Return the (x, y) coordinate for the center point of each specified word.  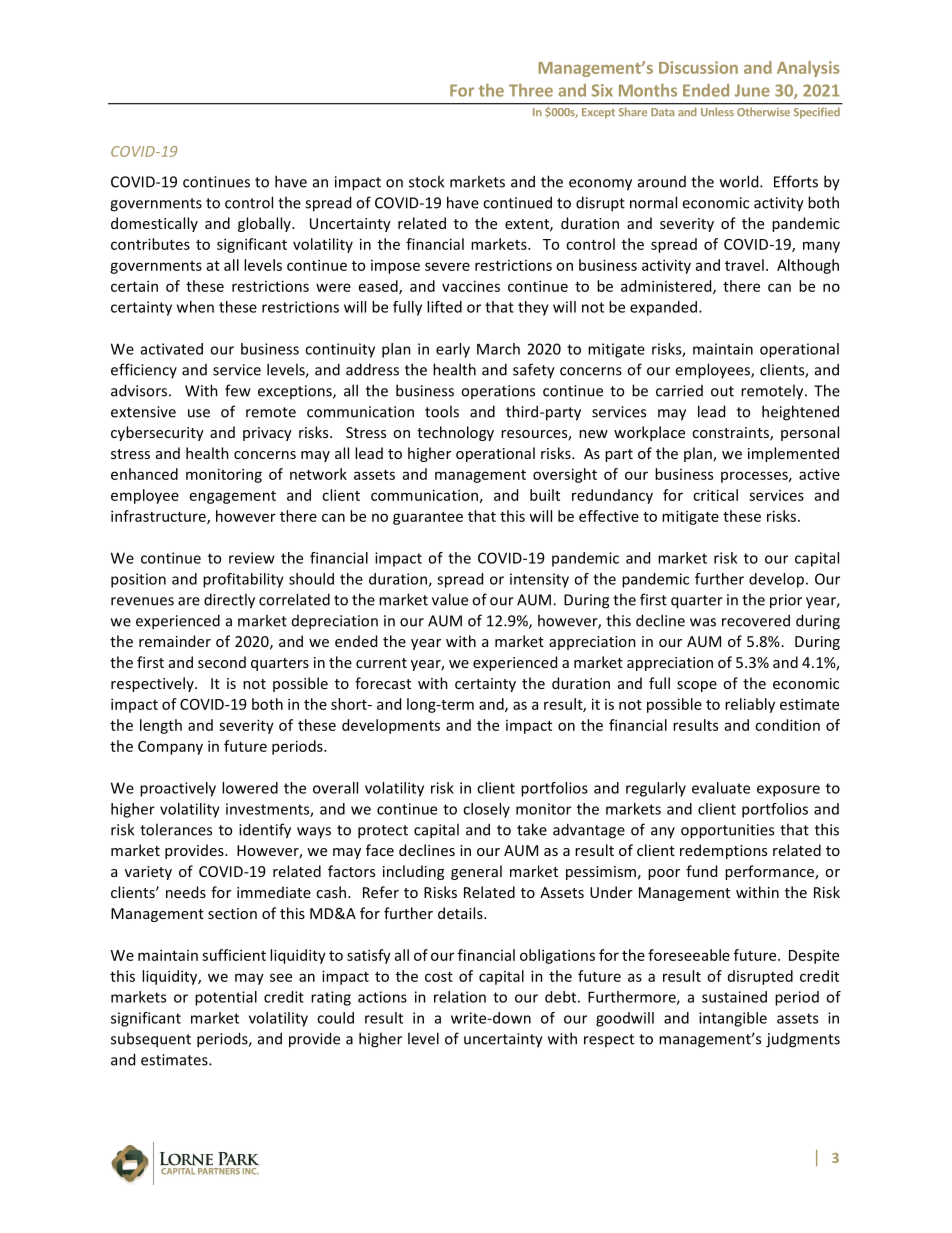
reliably (750, 705)
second (222, 662)
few (238, 390)
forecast (383, 683)
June (752, 90)
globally (265, 224)
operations (498, 392)
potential (226, 998)
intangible (733, 1019)
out (722, 391)
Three (531, 90)
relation (460, 997)
